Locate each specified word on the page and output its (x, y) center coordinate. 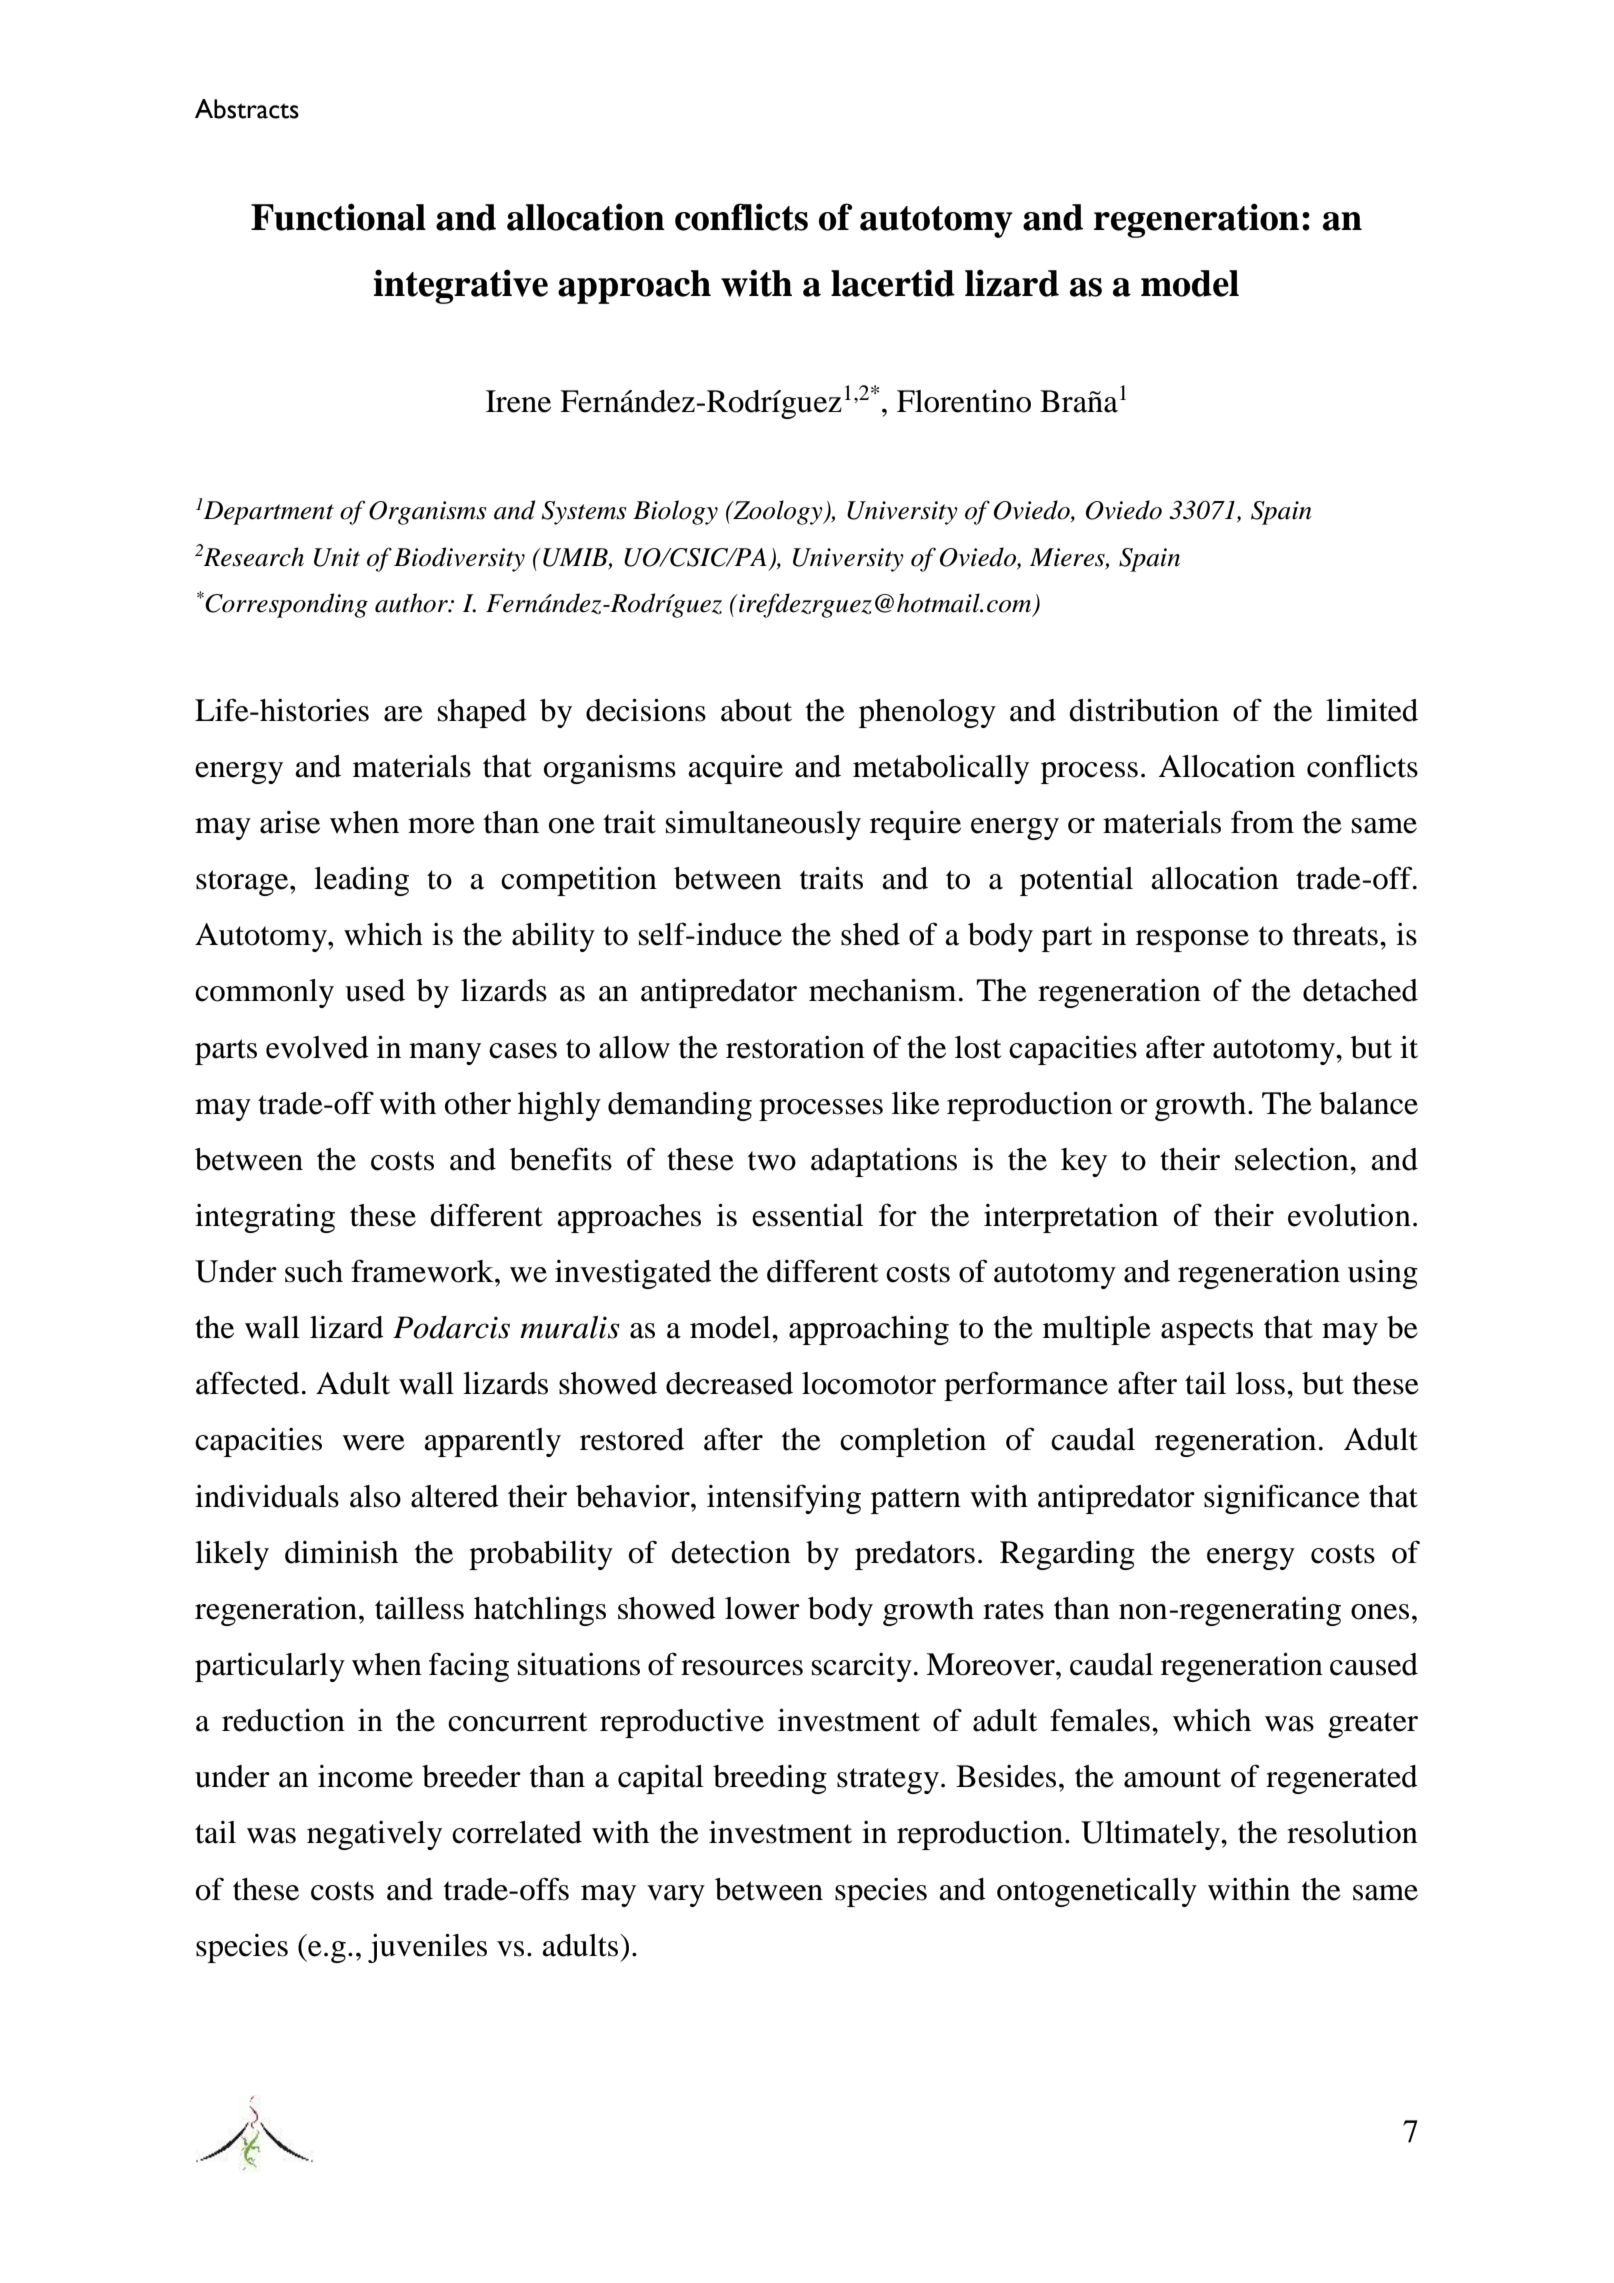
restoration (795, 1047)
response (1192, 941)
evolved (317, 1047)
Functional (338, 217)
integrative (461, 286)
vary (676, 1896)
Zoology (778, 512)
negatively (374, 1835)
